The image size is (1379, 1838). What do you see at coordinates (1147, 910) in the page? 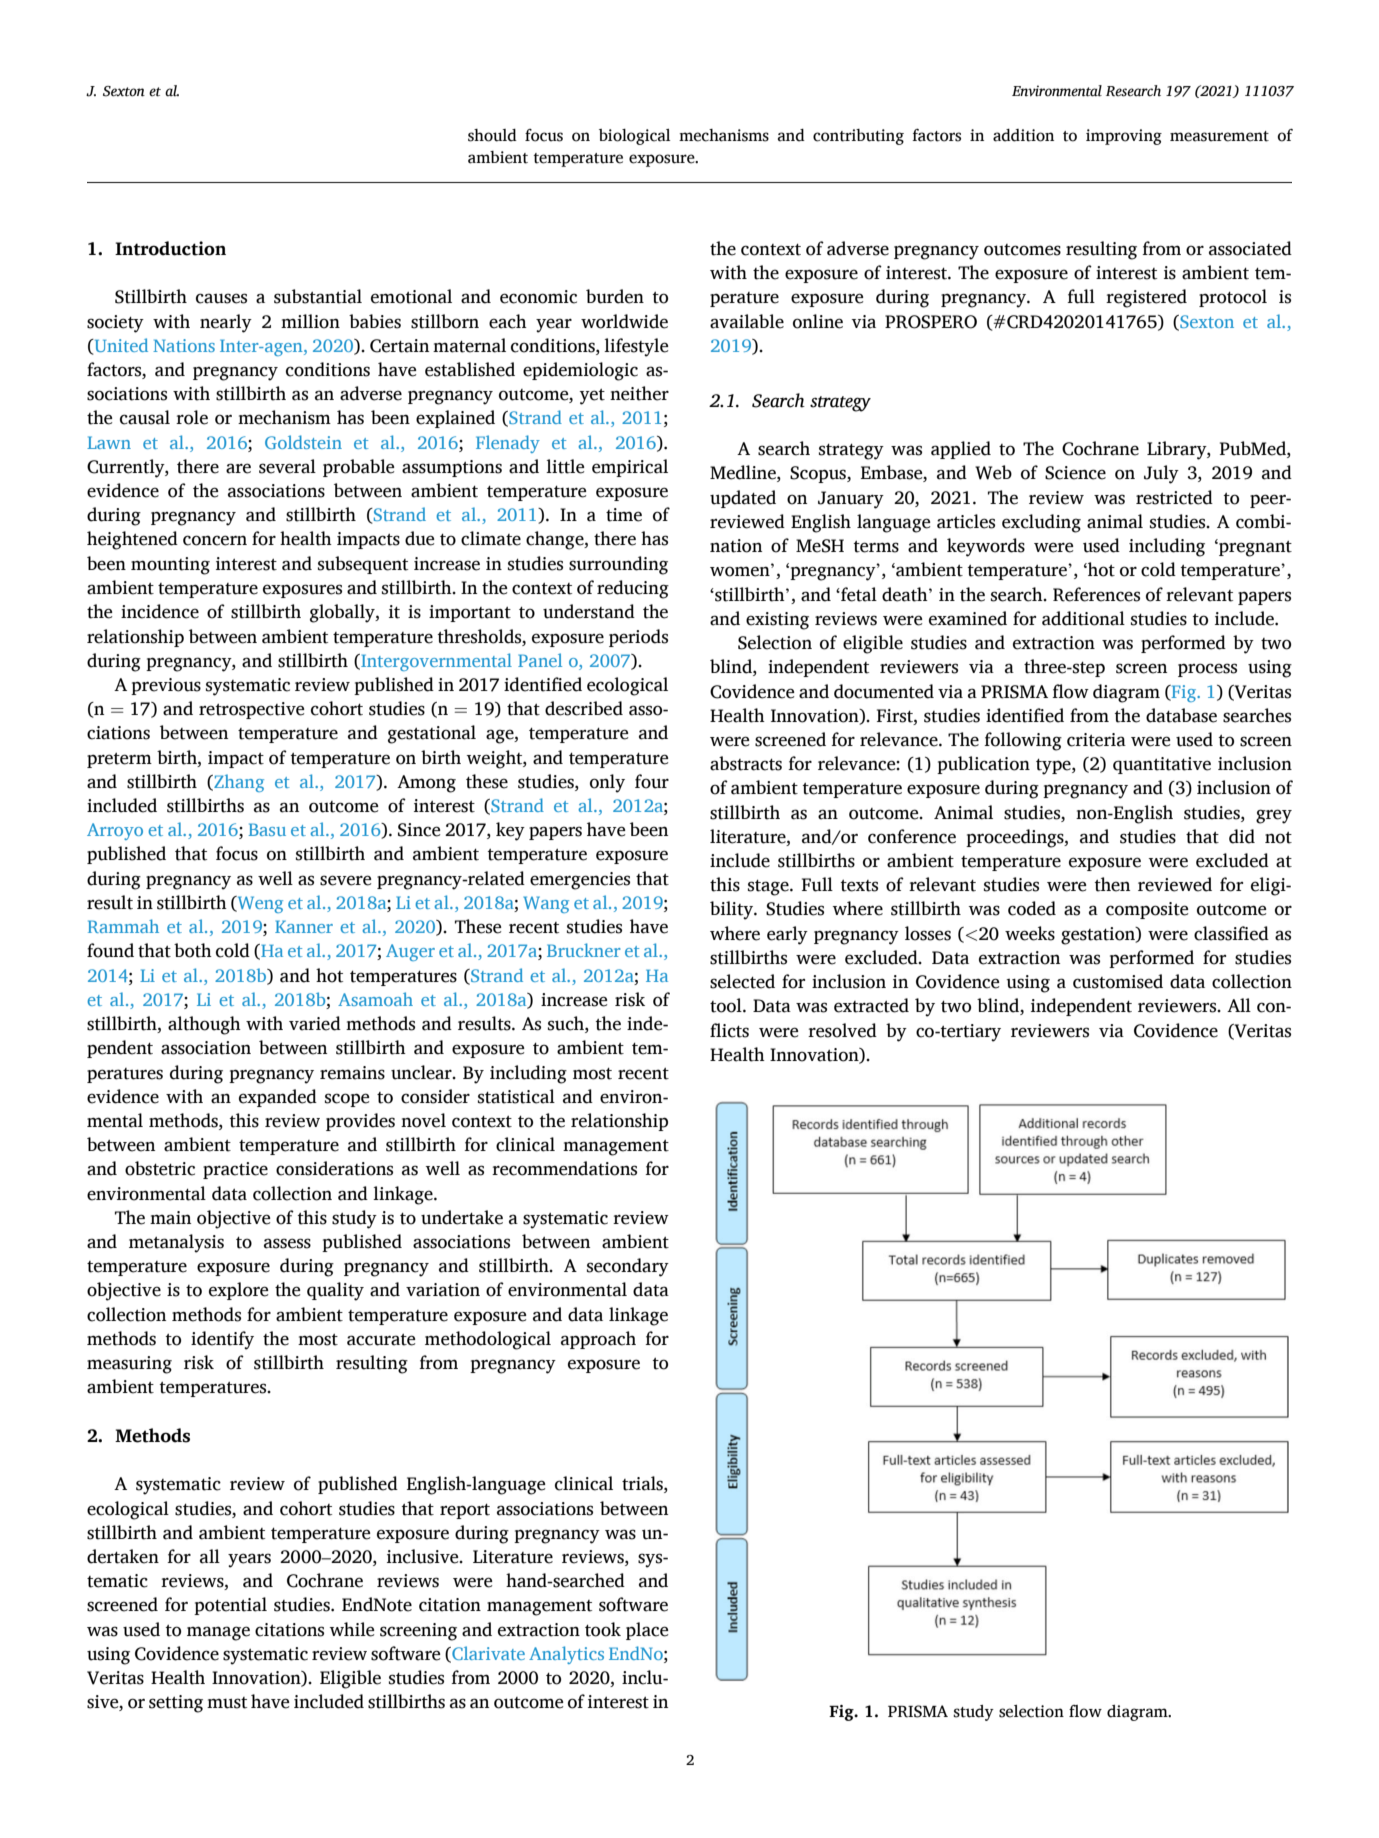
I see `composite` at bounding box center [1147, 910].
